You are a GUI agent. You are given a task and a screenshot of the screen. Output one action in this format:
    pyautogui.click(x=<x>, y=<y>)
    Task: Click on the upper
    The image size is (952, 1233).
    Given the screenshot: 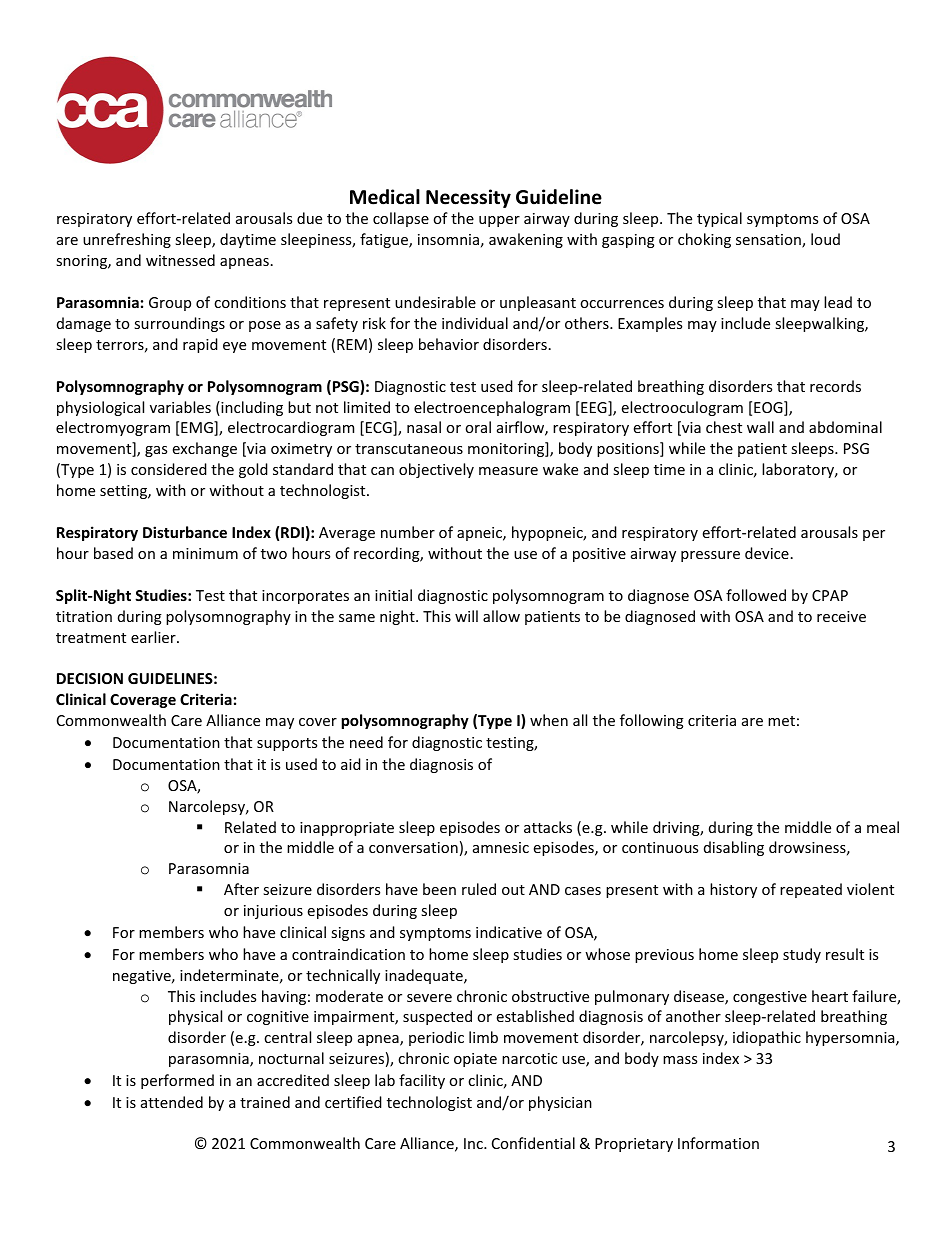 What is the action you would take?
    pyautogui.click(x=499, y=221)
